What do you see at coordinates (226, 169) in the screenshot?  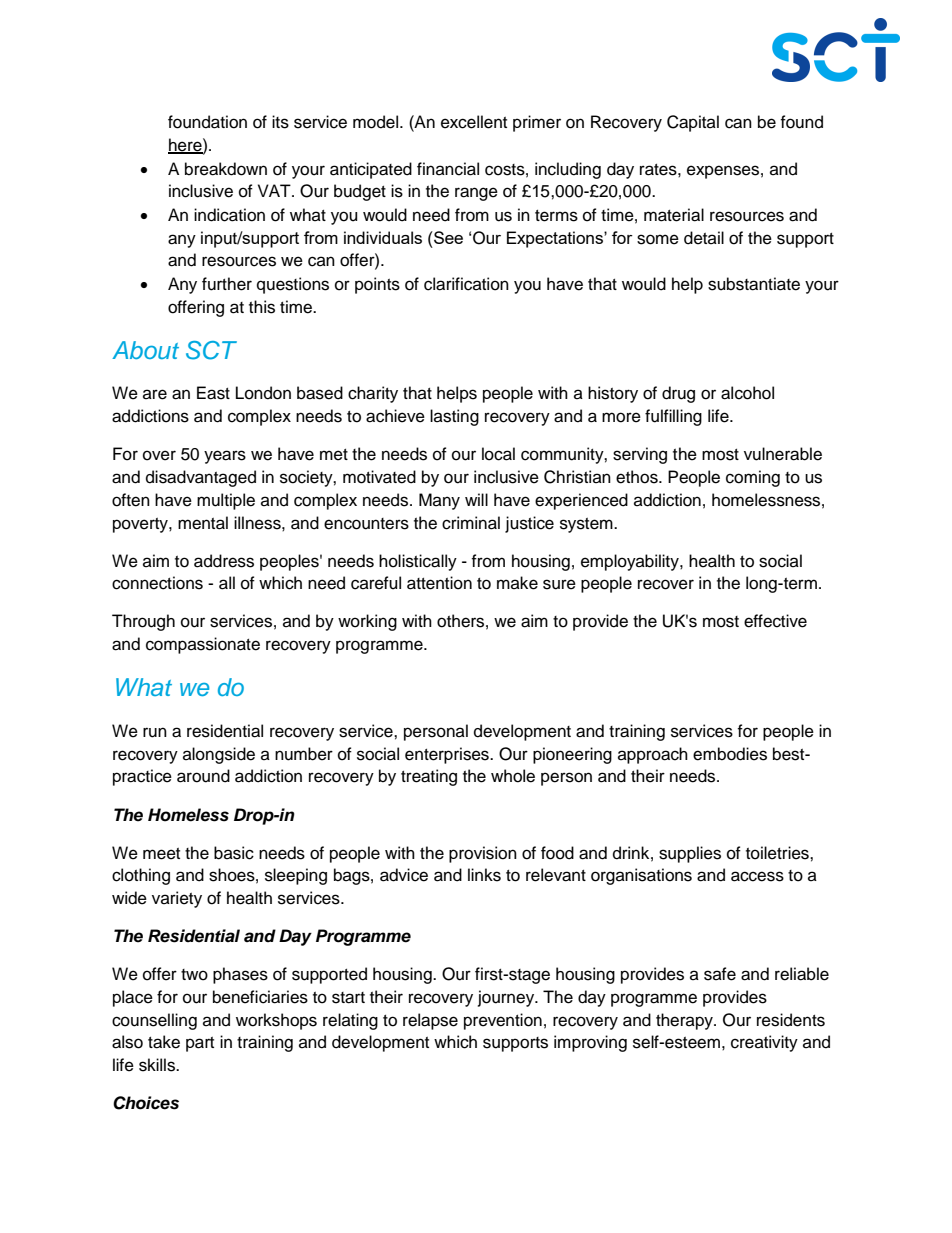 I see `breakdown` at bounding box center [226, 169].
